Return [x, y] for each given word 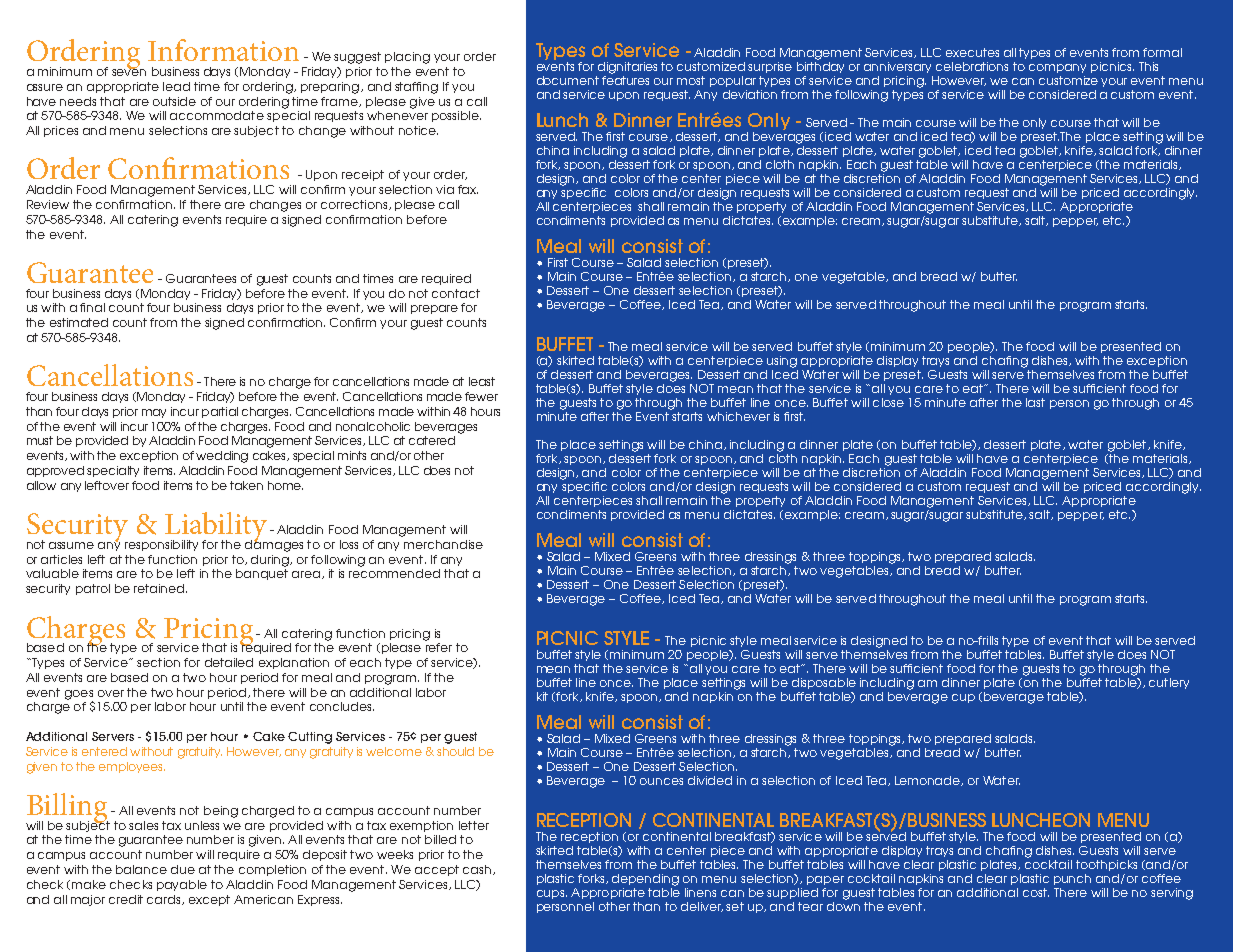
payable [182, 885]
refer [439, 647]
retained [160, 588]
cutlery [1169, 683]
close [888, 402]
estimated [79, 322]
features [625, 79]
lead [176, 86]
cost [1036, 892]
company [1057, 68]
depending [645, 880]
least [482, 381]
